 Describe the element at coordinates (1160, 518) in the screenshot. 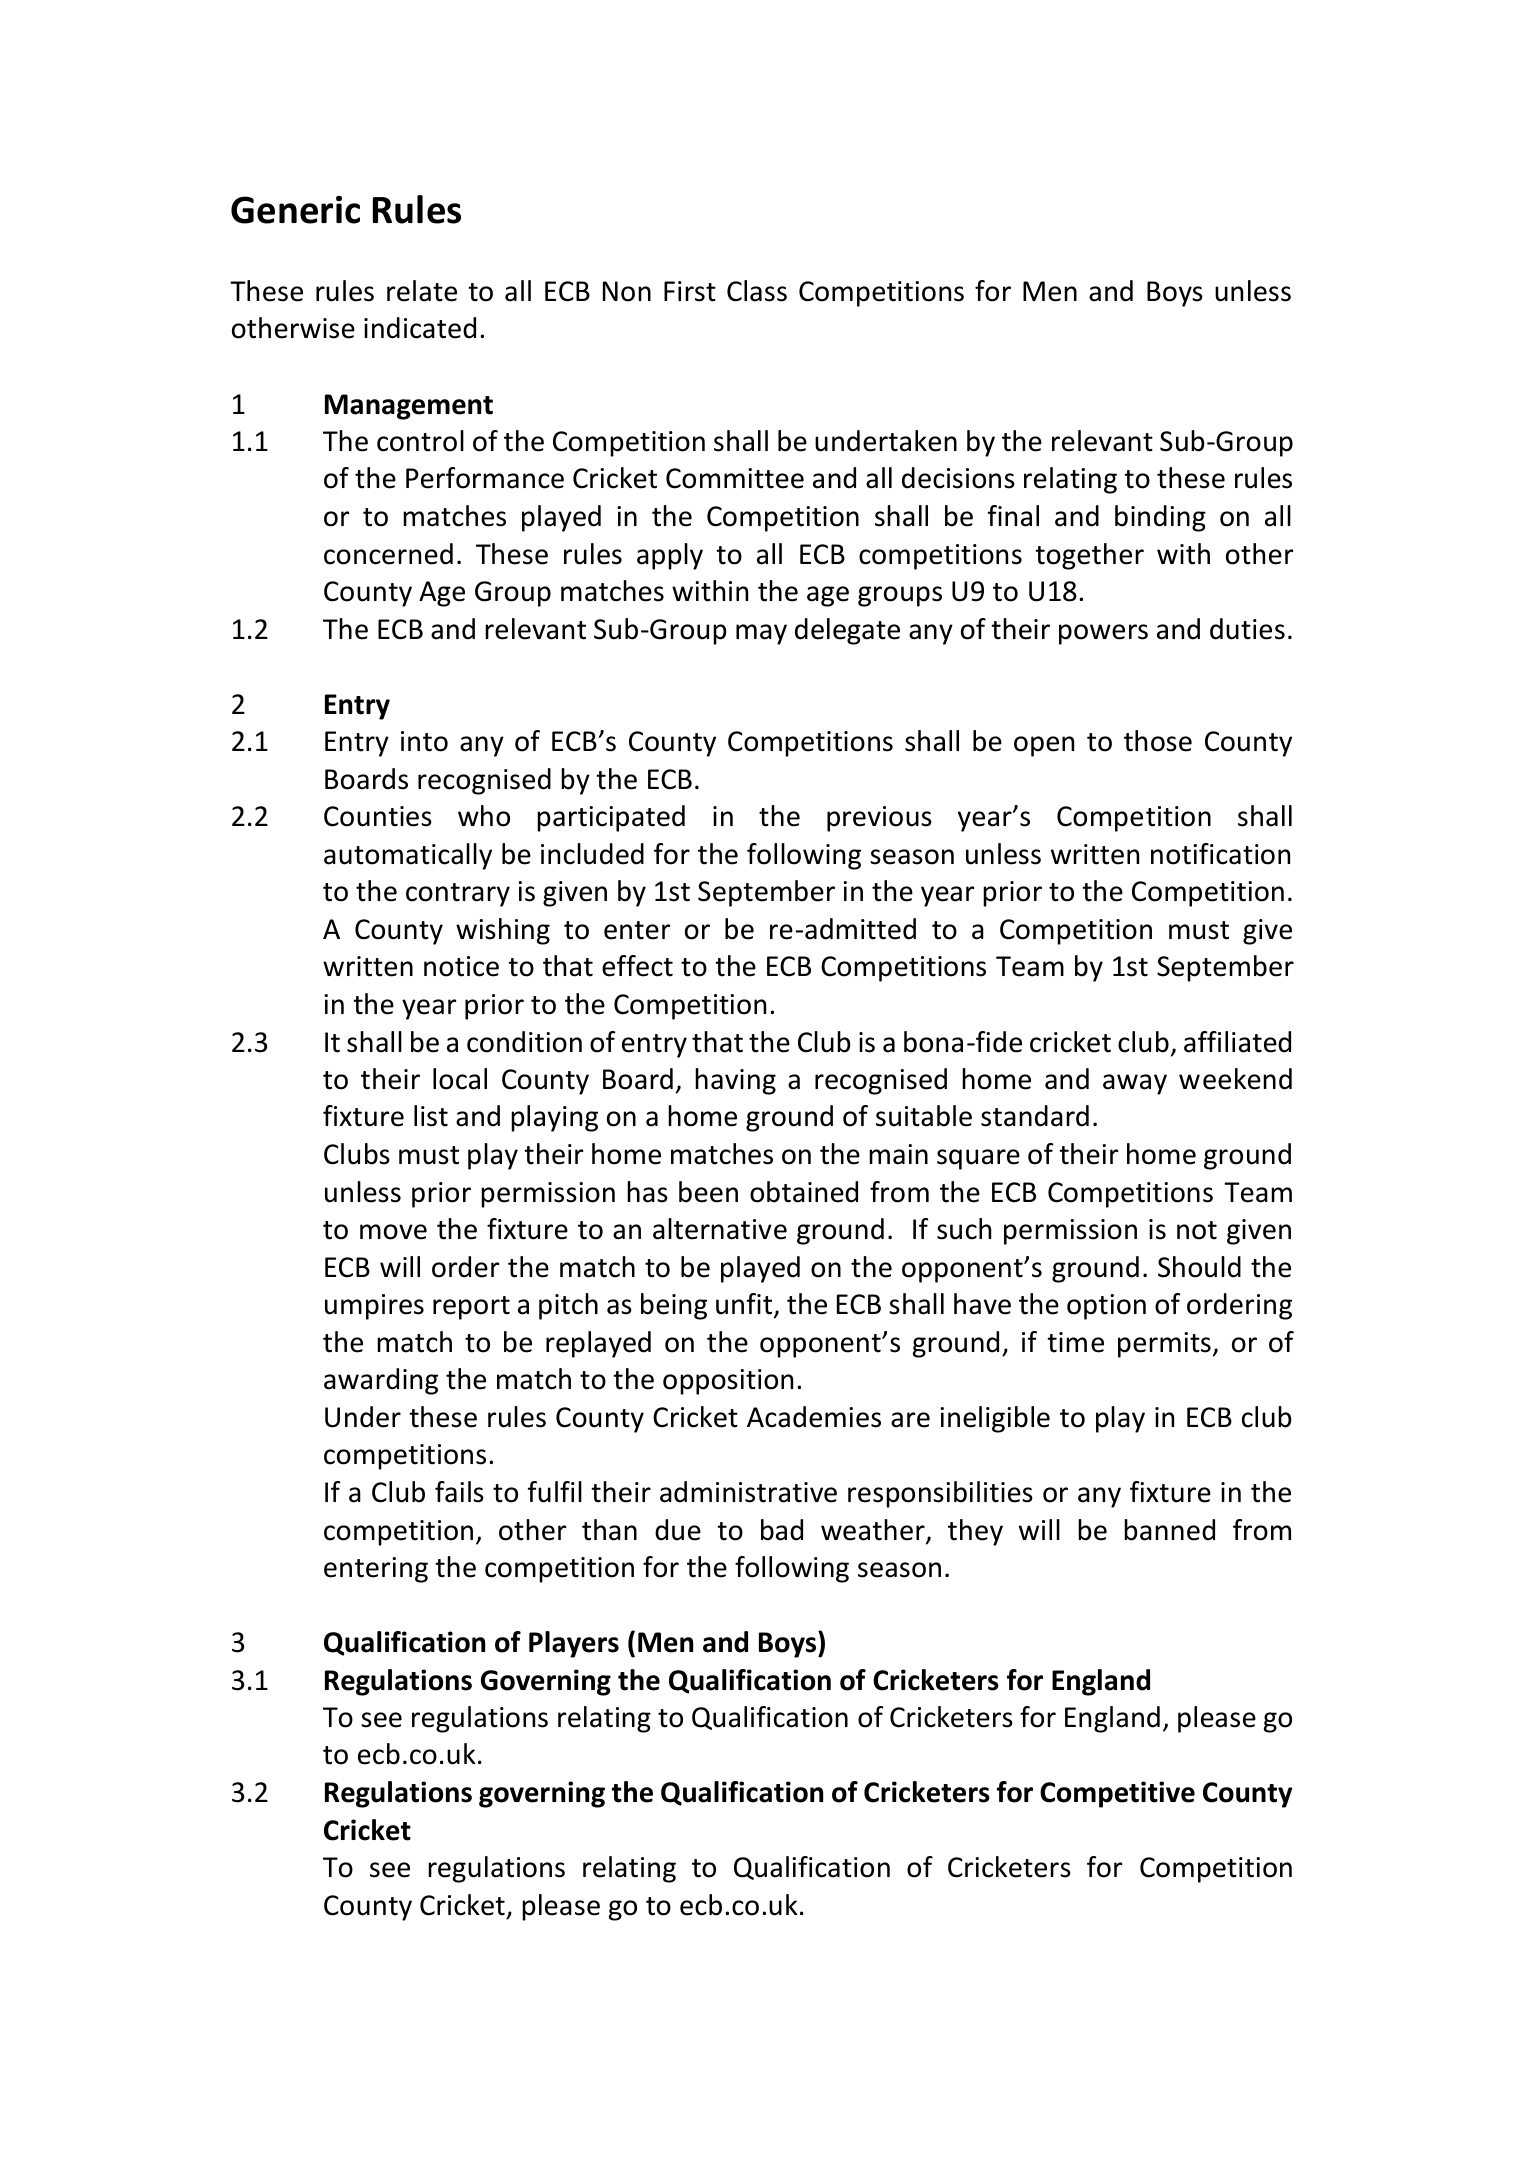

I see `binding` at that location.
